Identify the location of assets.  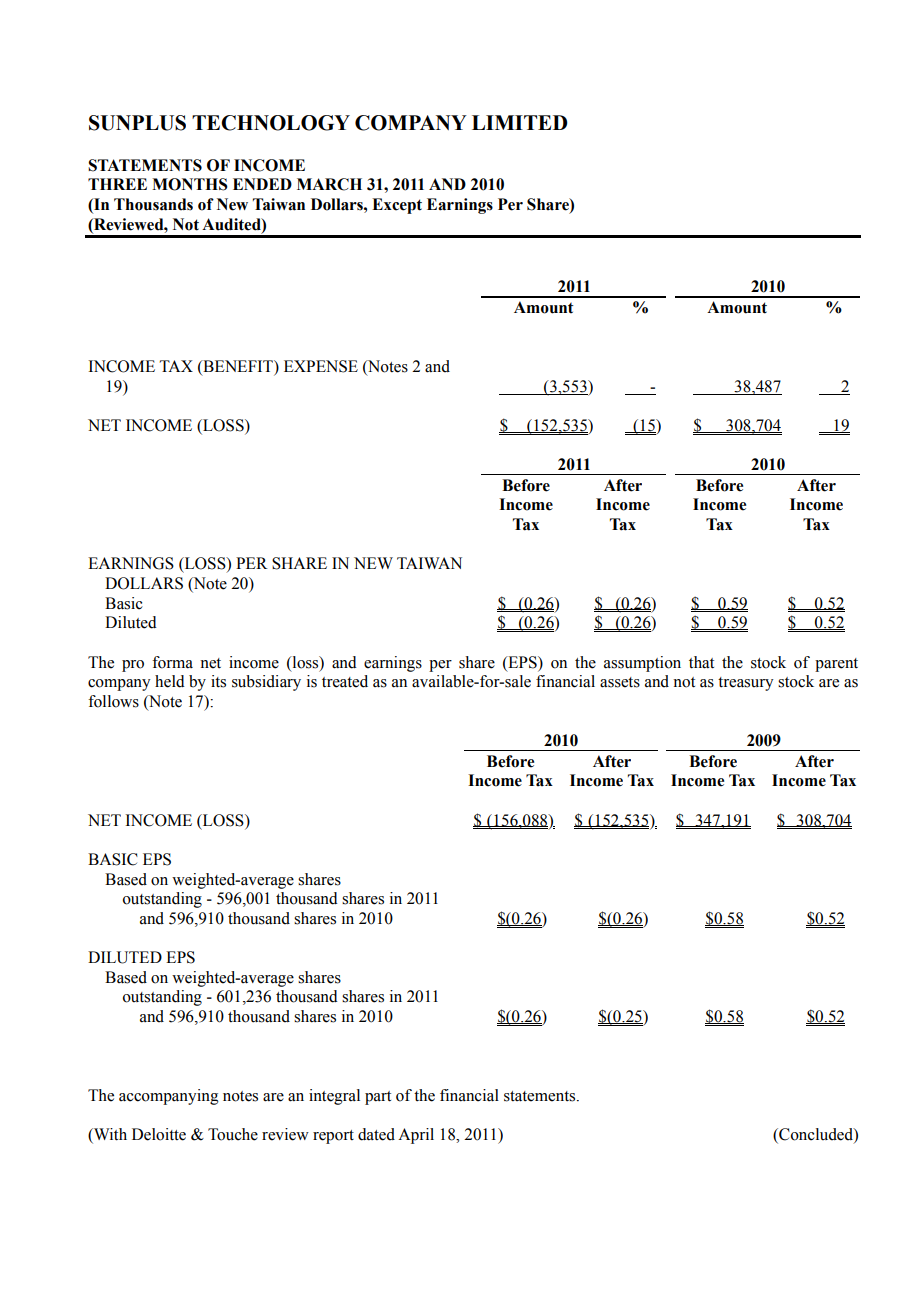
(620, 682).
